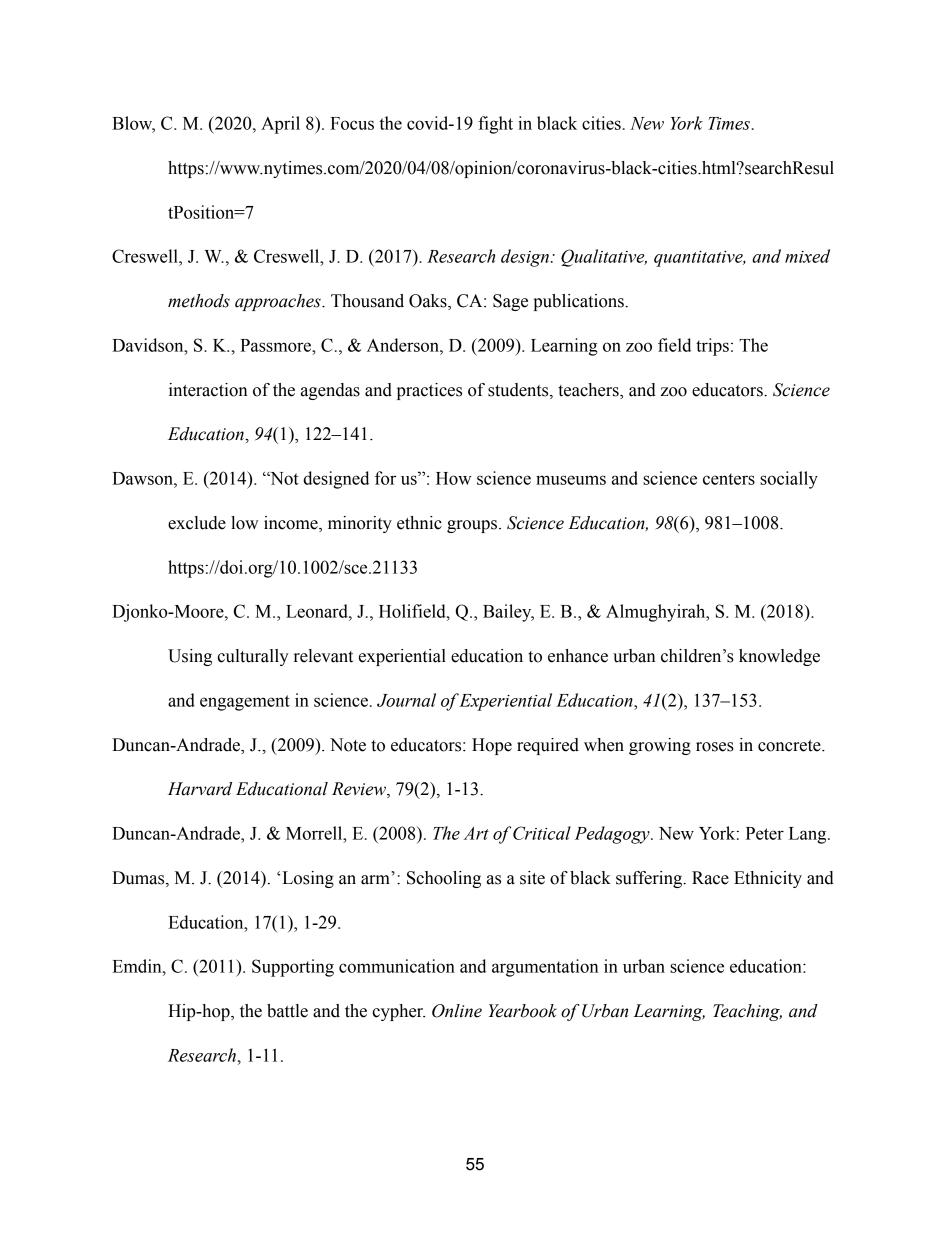 This document has width=952, height=1233. What do you see at coordinates (492, 746) in the document?
I see `Hope` at bounding box center [492, 746].
